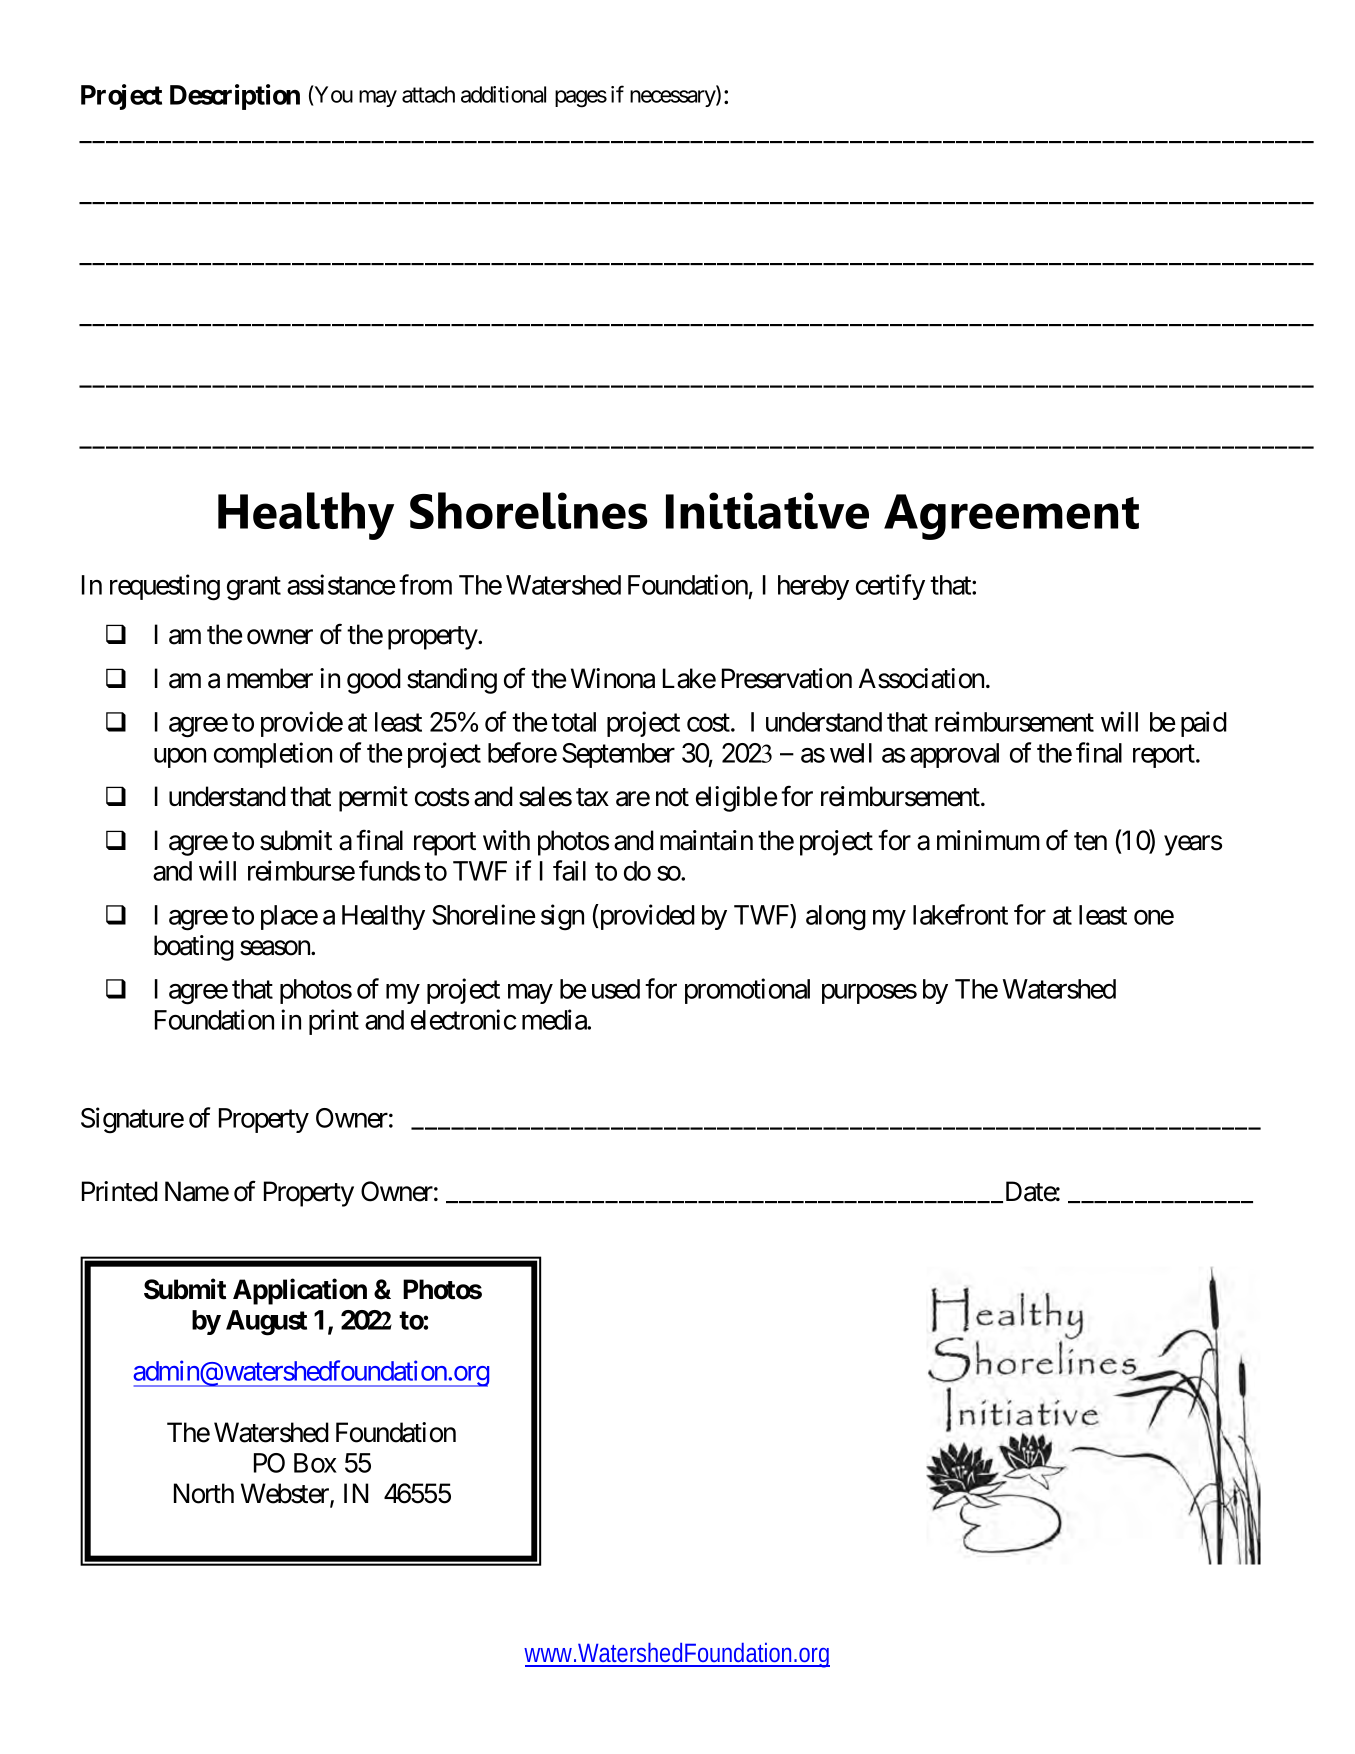  Describe the element at coordinates (315, 1463) in the document. I see `Box` at that location.
